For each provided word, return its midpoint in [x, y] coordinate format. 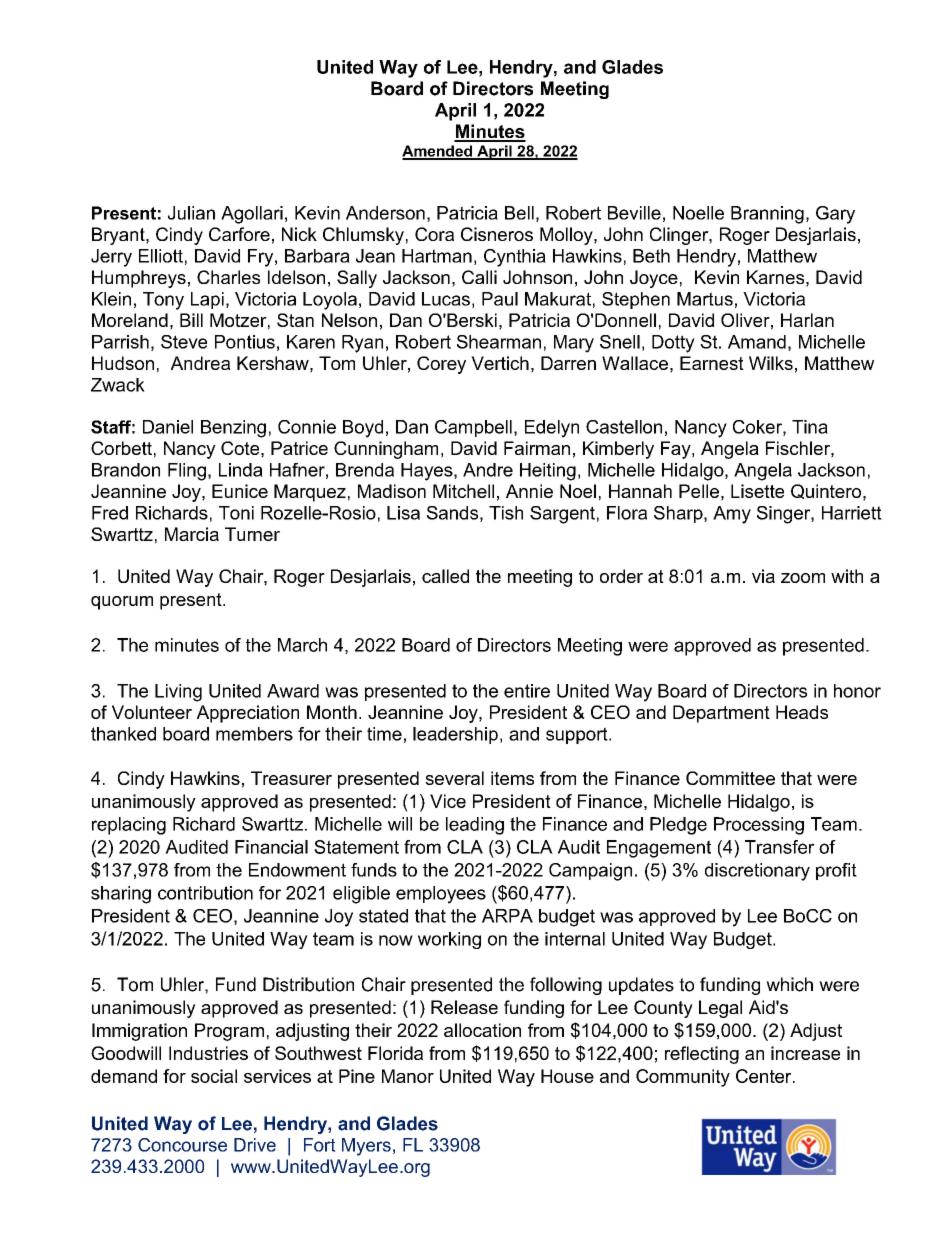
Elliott [161, 256]
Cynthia [515, 258]
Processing [759, 826]
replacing [129, 826]
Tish [506, 513]
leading [475, 826]
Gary [835, 215]
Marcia [192, 534]
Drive [255, 1145]
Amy [732, 515]
